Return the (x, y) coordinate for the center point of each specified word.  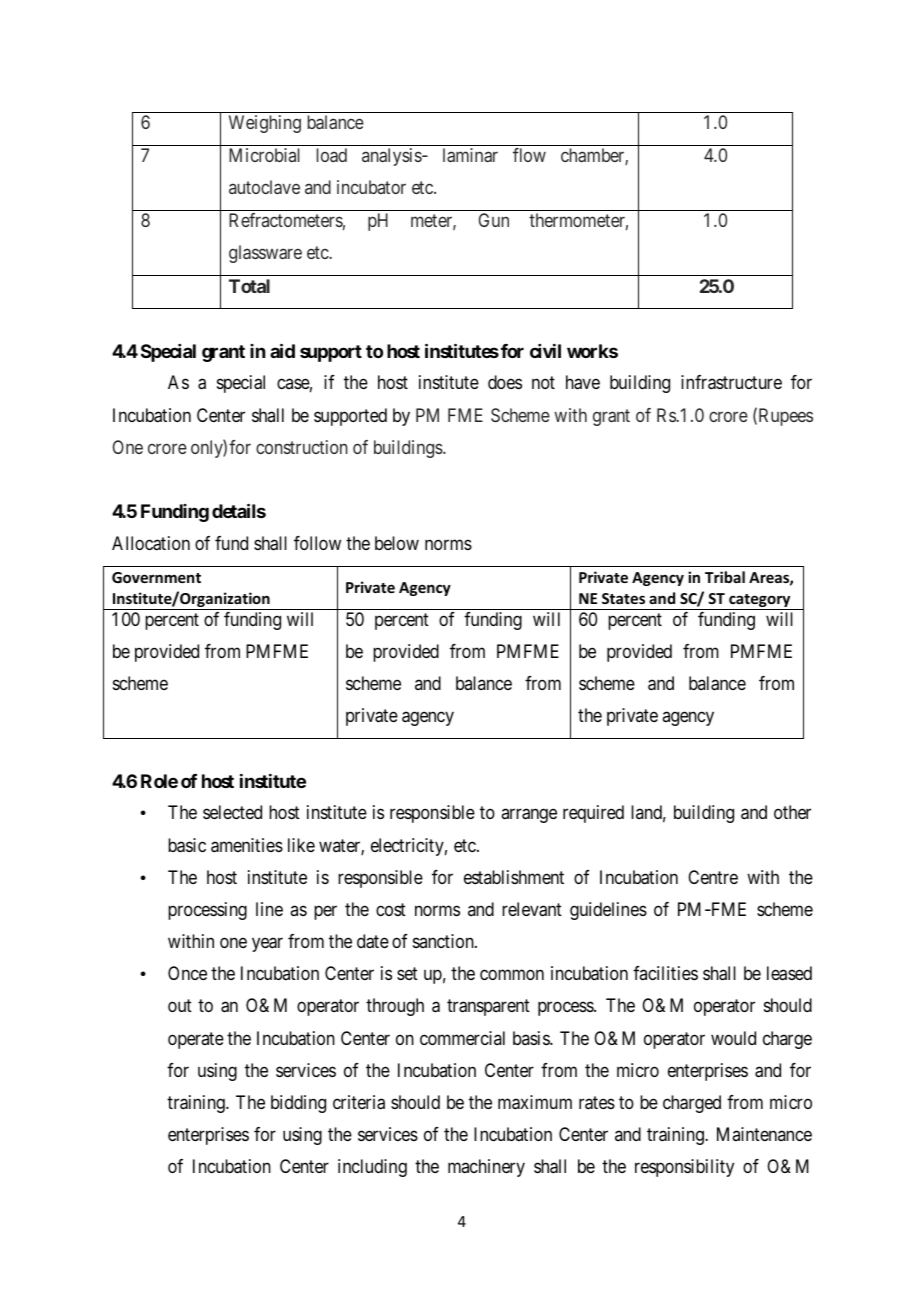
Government (156, 577)
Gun (493, 220)
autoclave (264, 187)
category (760, 602)
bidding (298, 1104)
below (397, 543)
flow (529, 155)
